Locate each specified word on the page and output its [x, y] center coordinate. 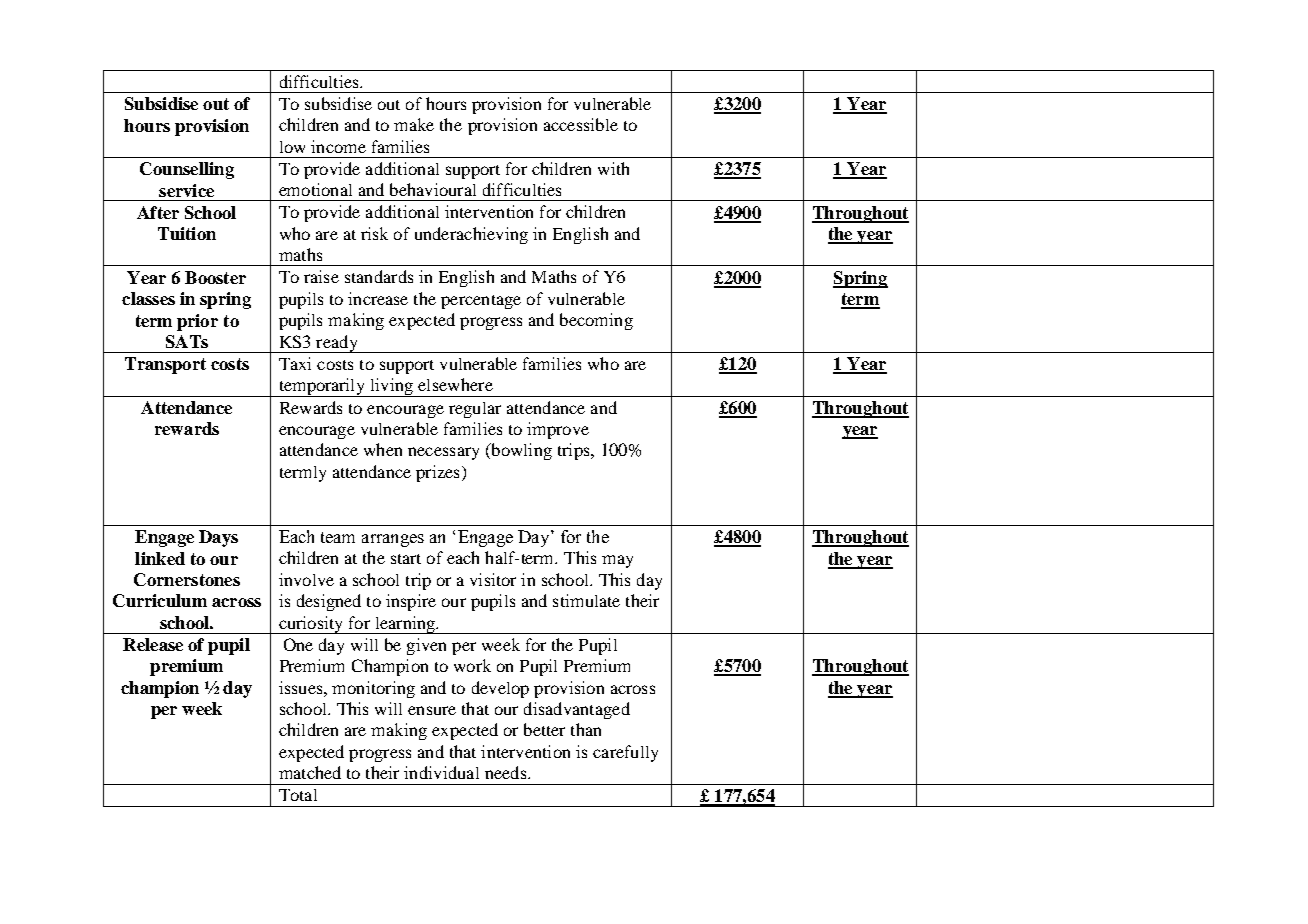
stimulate [586, 600]
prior [197, 322]
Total [298, 795]
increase [378, 298]
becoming [596, 321]
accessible [581, 124]
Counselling [187, 170]
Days [218, 538]
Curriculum [160, 600]
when [383, 449]
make [414, 124]
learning [405, 625]
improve [558, 430]
